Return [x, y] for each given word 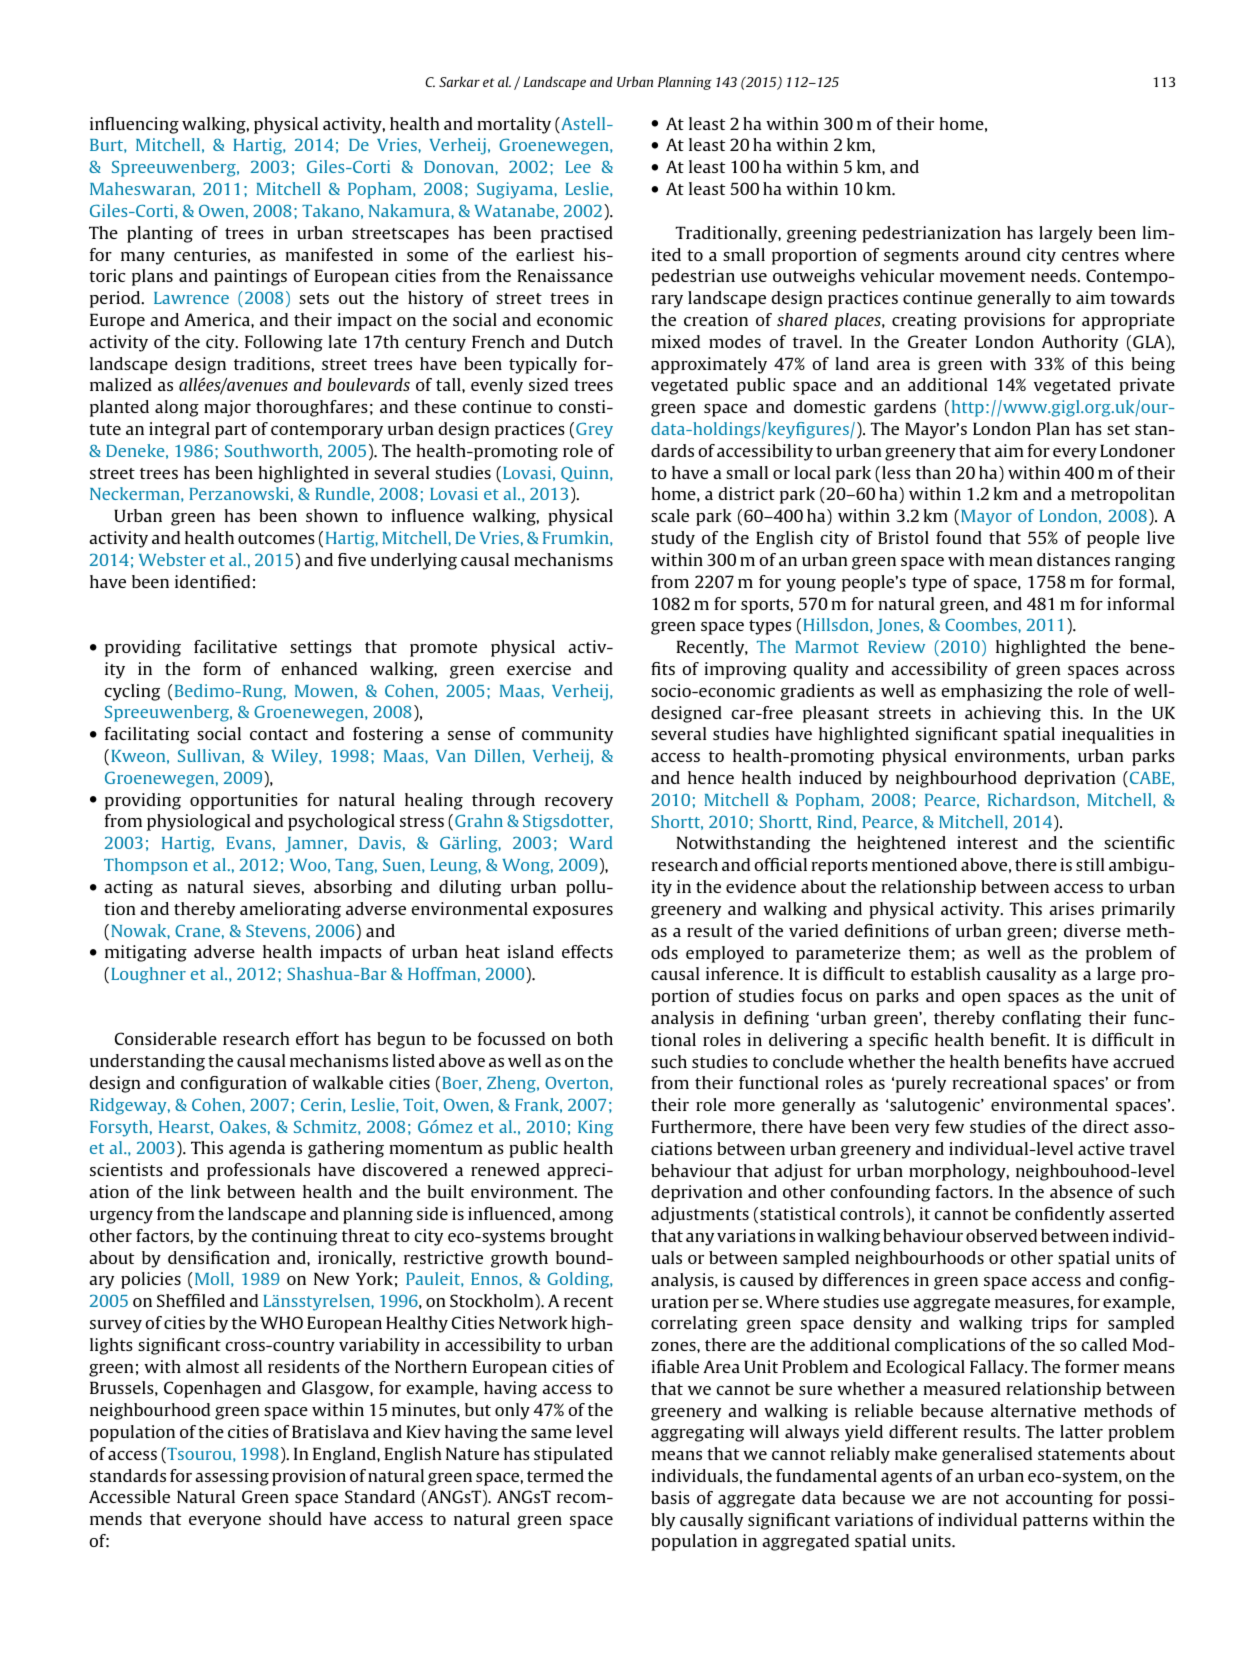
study [673, 539]
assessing [232, 1477]
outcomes [276, 538]
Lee [578, 167]
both [595, 1038]
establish [946, 973]
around [993, 254]
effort [317, 1038]
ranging [1145, 561]
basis [670, 1497]
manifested [329, 254]
